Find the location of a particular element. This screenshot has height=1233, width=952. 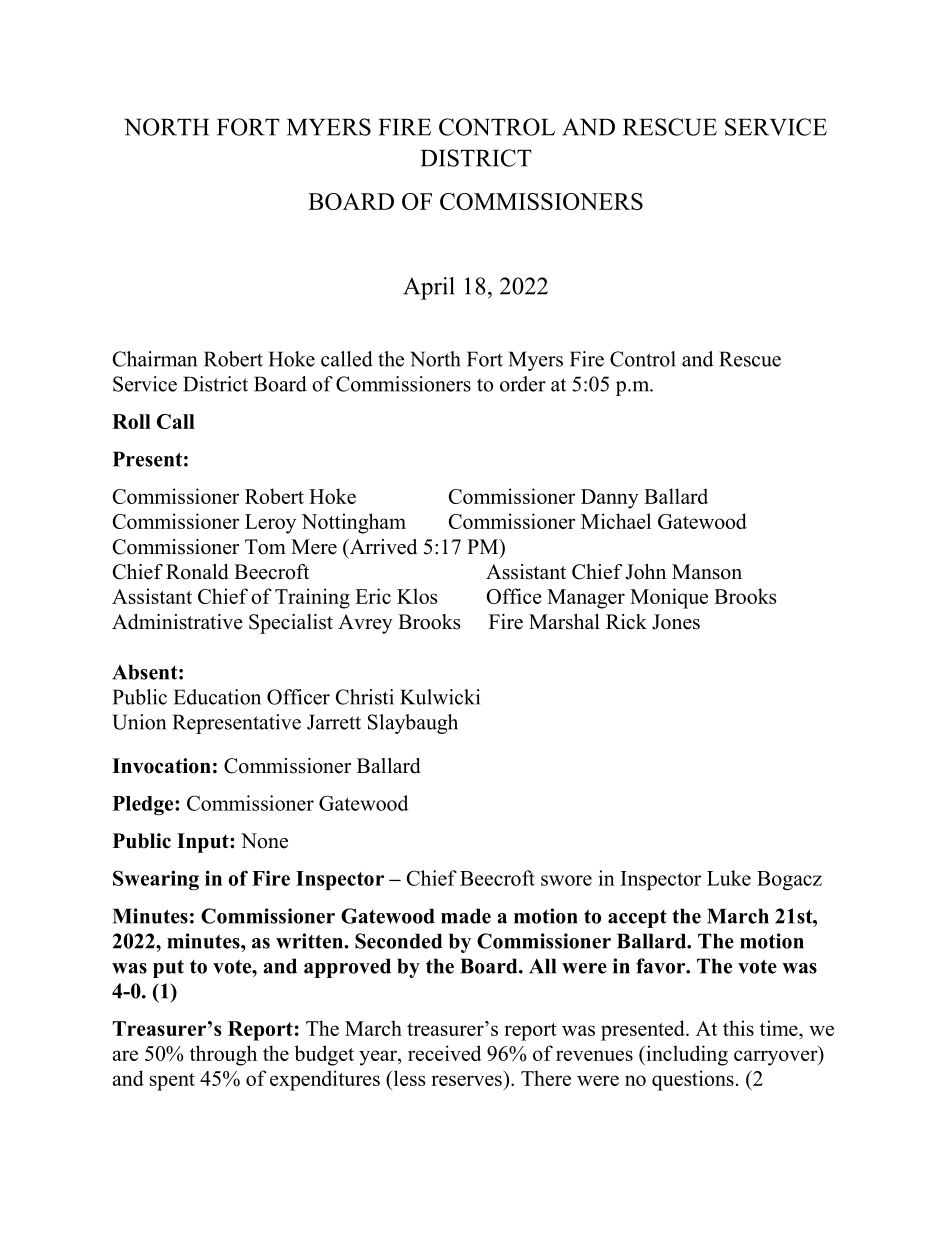

order is located at coordinates (523, 384).
